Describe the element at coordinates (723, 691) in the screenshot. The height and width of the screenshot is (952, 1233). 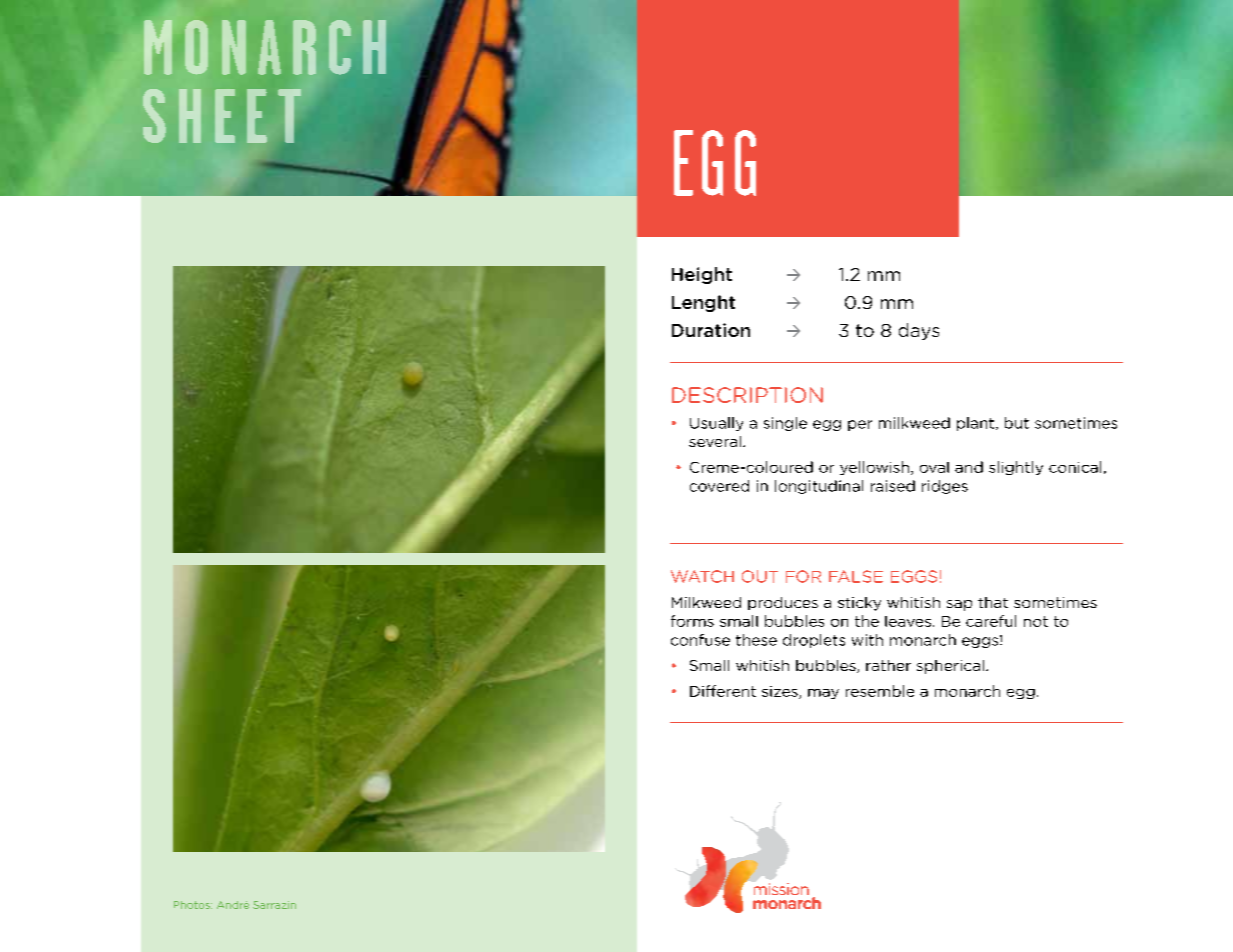
I see `Different` at that location.
